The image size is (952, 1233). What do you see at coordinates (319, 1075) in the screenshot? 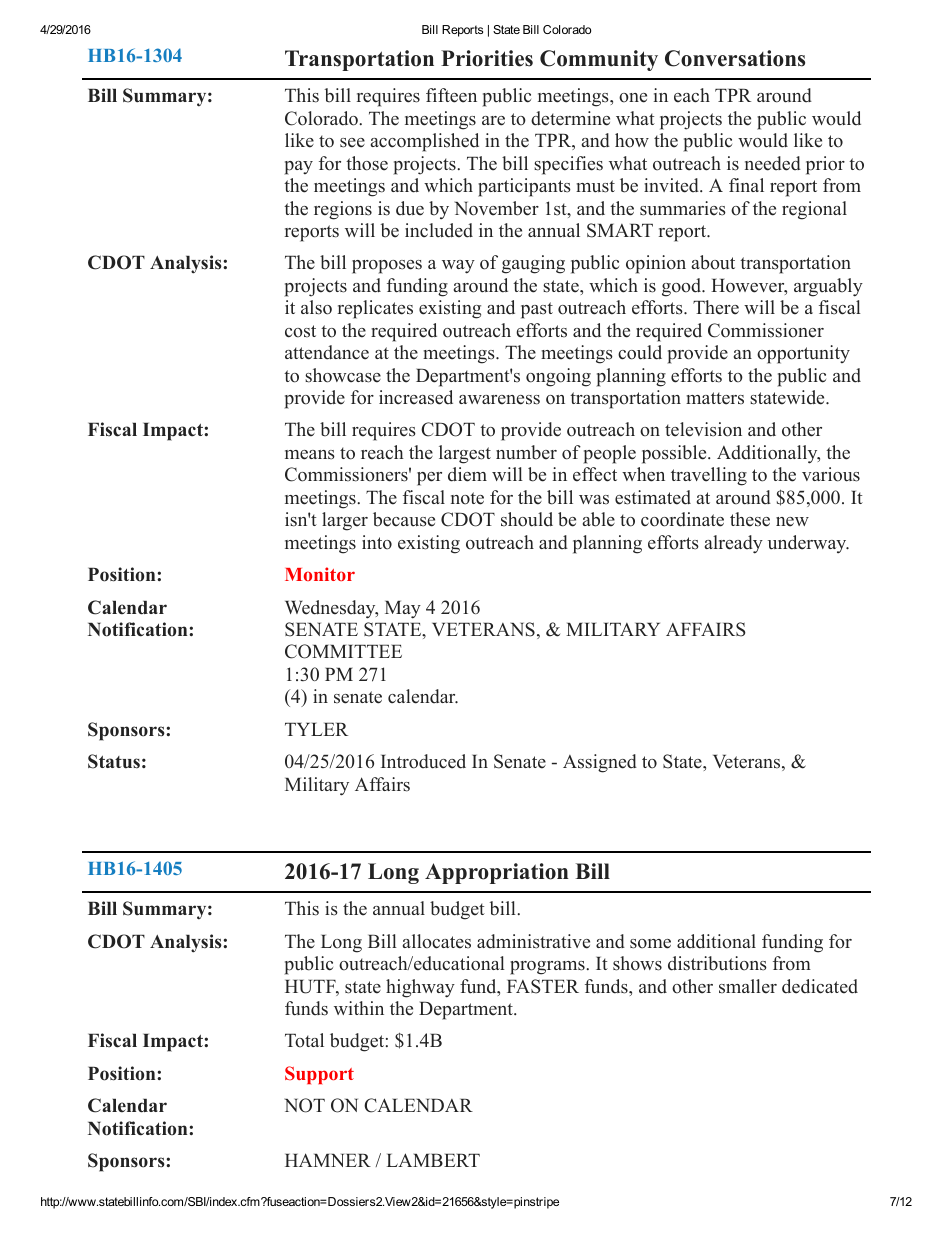
I see `Support` at bounding box center [319, 1075].
